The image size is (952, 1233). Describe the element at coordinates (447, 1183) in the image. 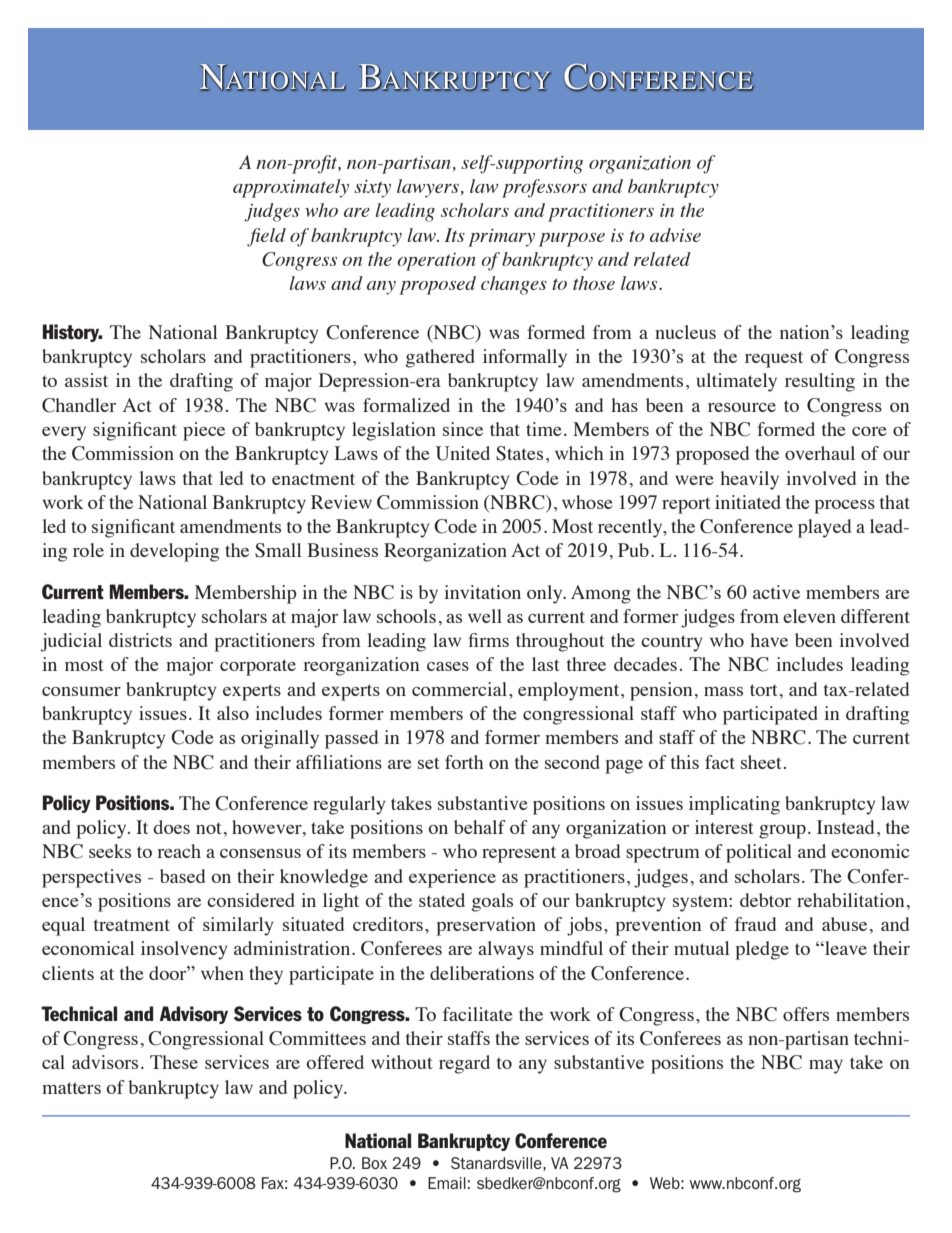

I see `Email` at that location.
